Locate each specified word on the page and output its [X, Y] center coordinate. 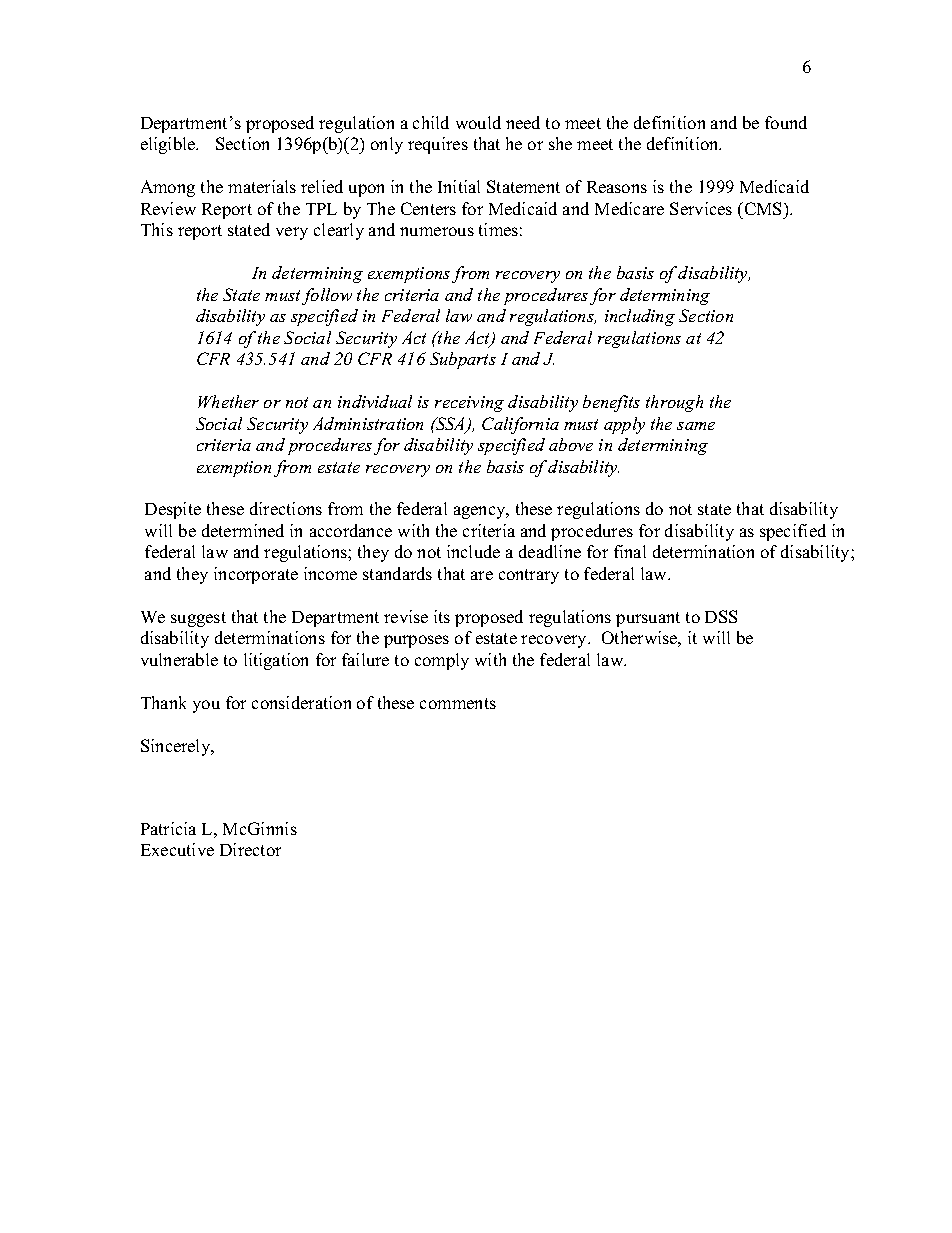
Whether [228, 401]
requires [438, 145]
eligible [169, 145]
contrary [529, 576]
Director [250, 849]
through [674, 403]
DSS [721, 616]
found [786, 122]
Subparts [463, 360]
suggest [198, 619]
